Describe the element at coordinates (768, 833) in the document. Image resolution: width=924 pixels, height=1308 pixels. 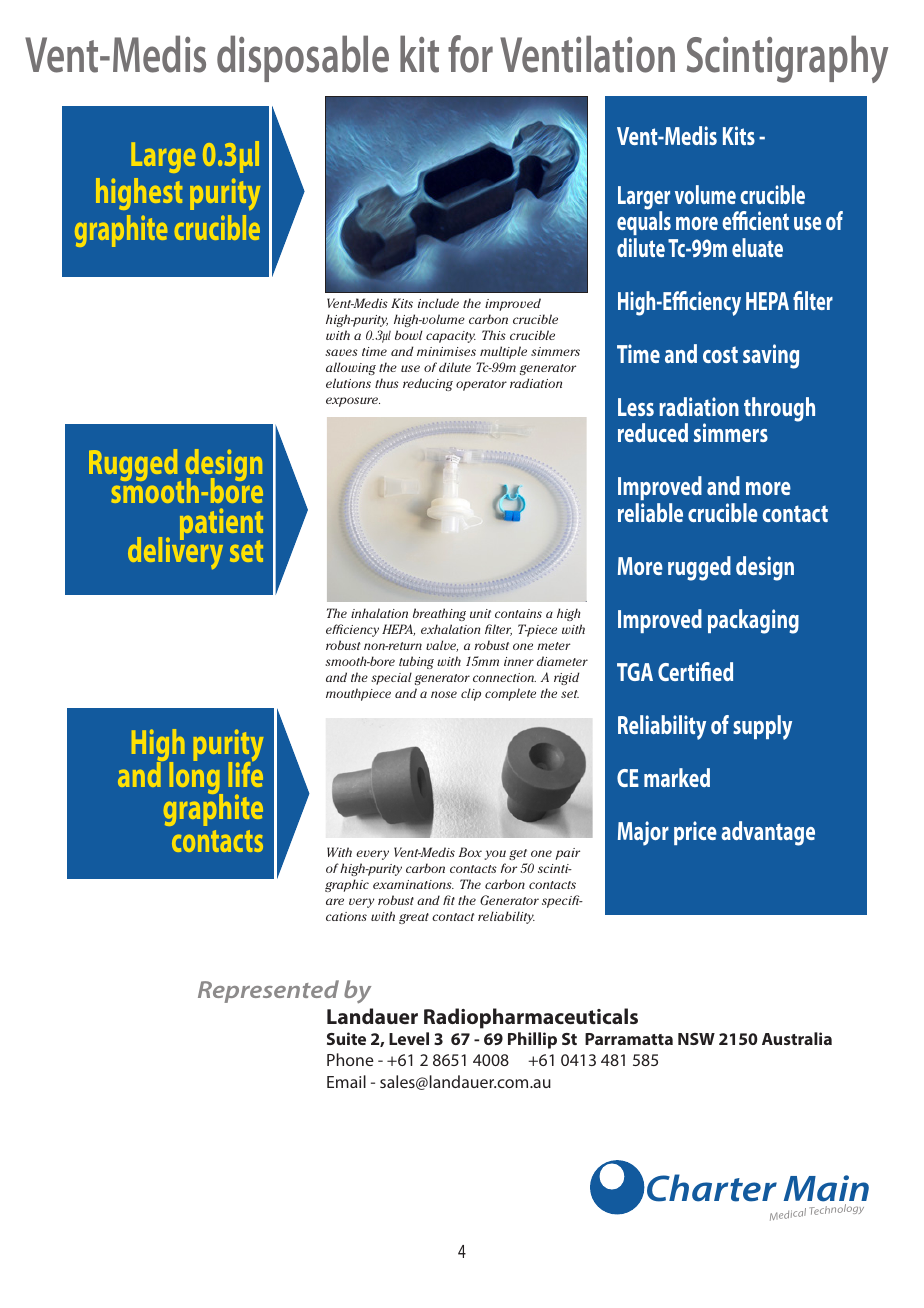
I see `advantage` at that location.
